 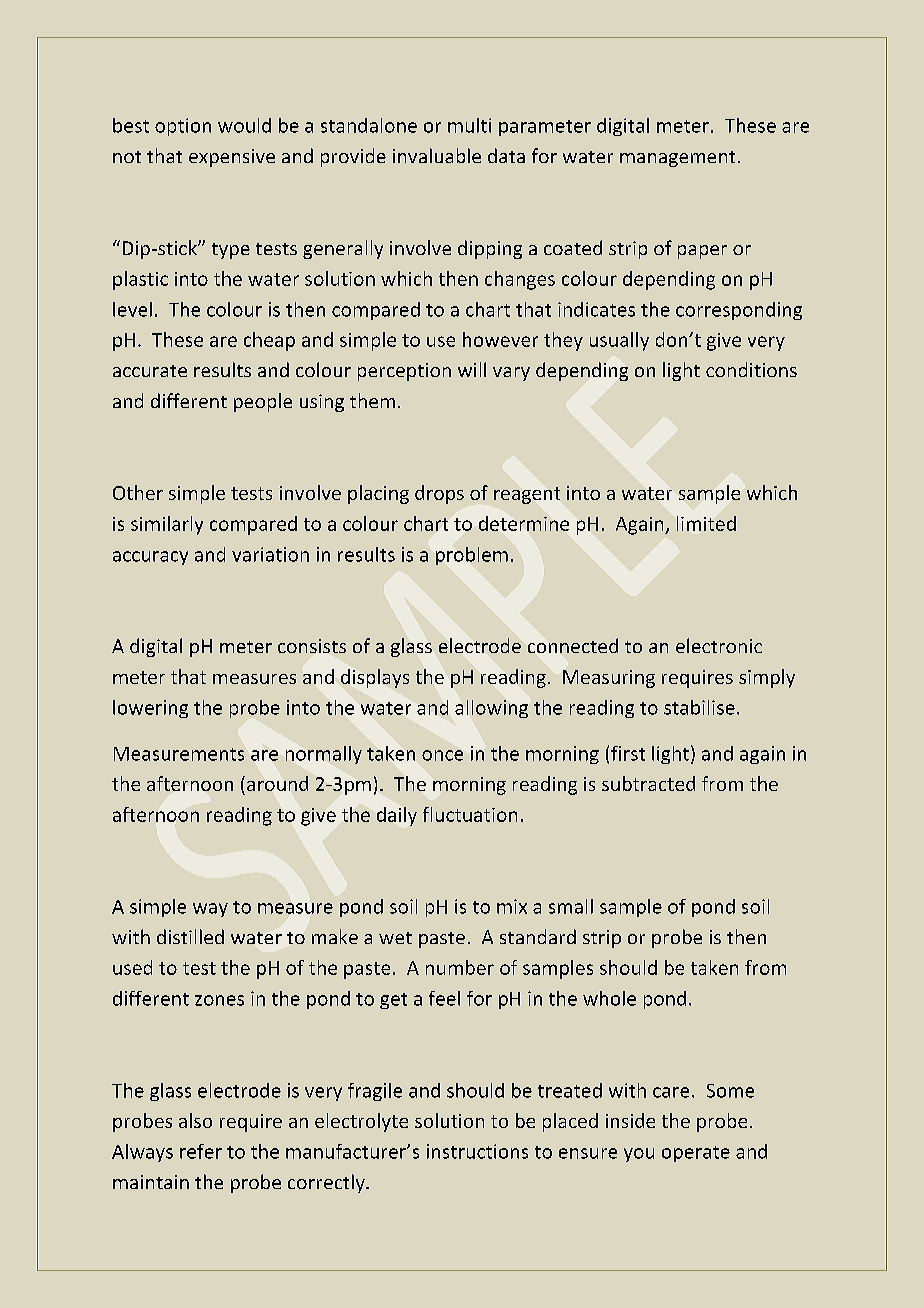 I want to click on limited, so click(x=706, y=523).
